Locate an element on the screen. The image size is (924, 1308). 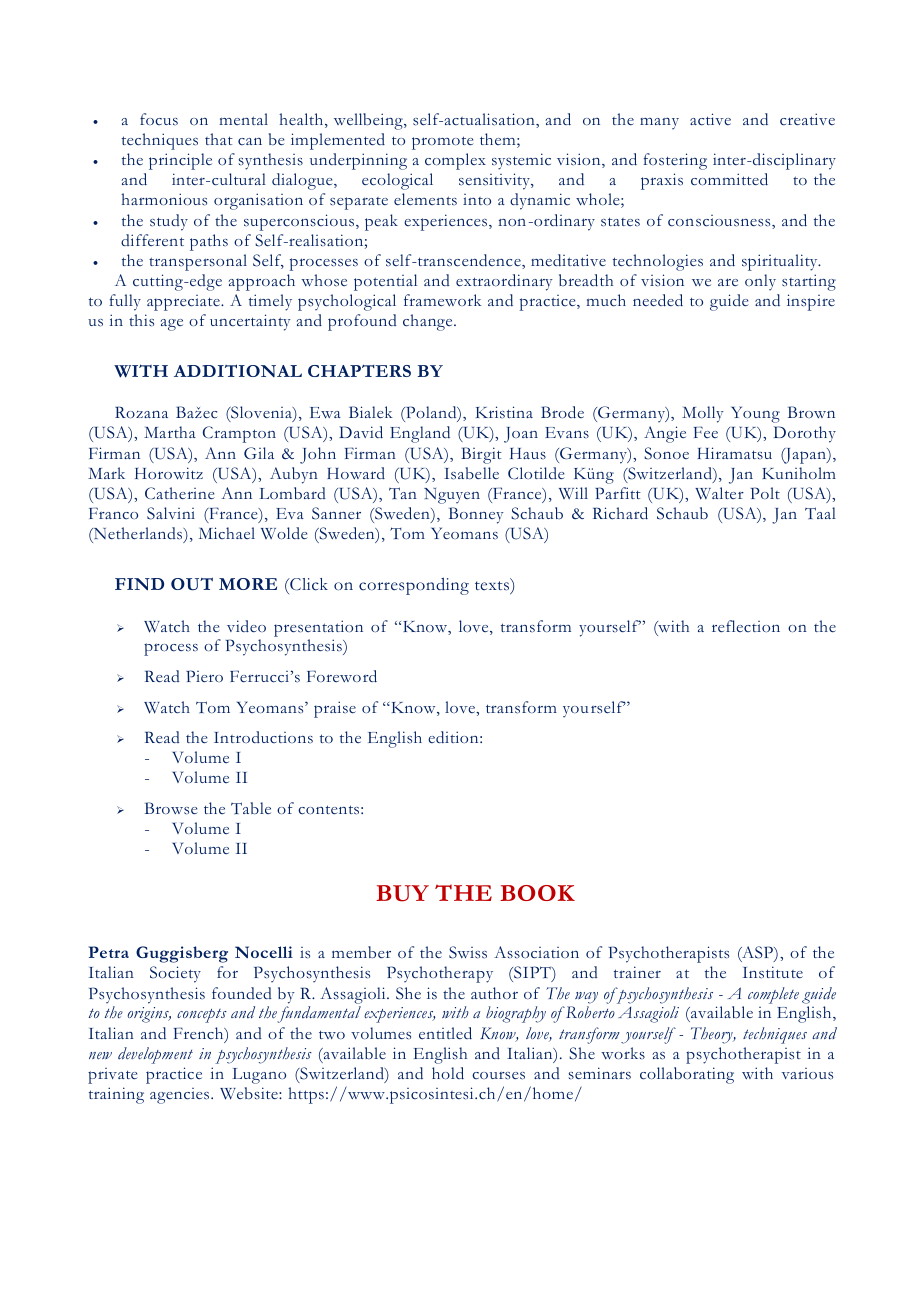
principle is located at coordinates (180, 161).
